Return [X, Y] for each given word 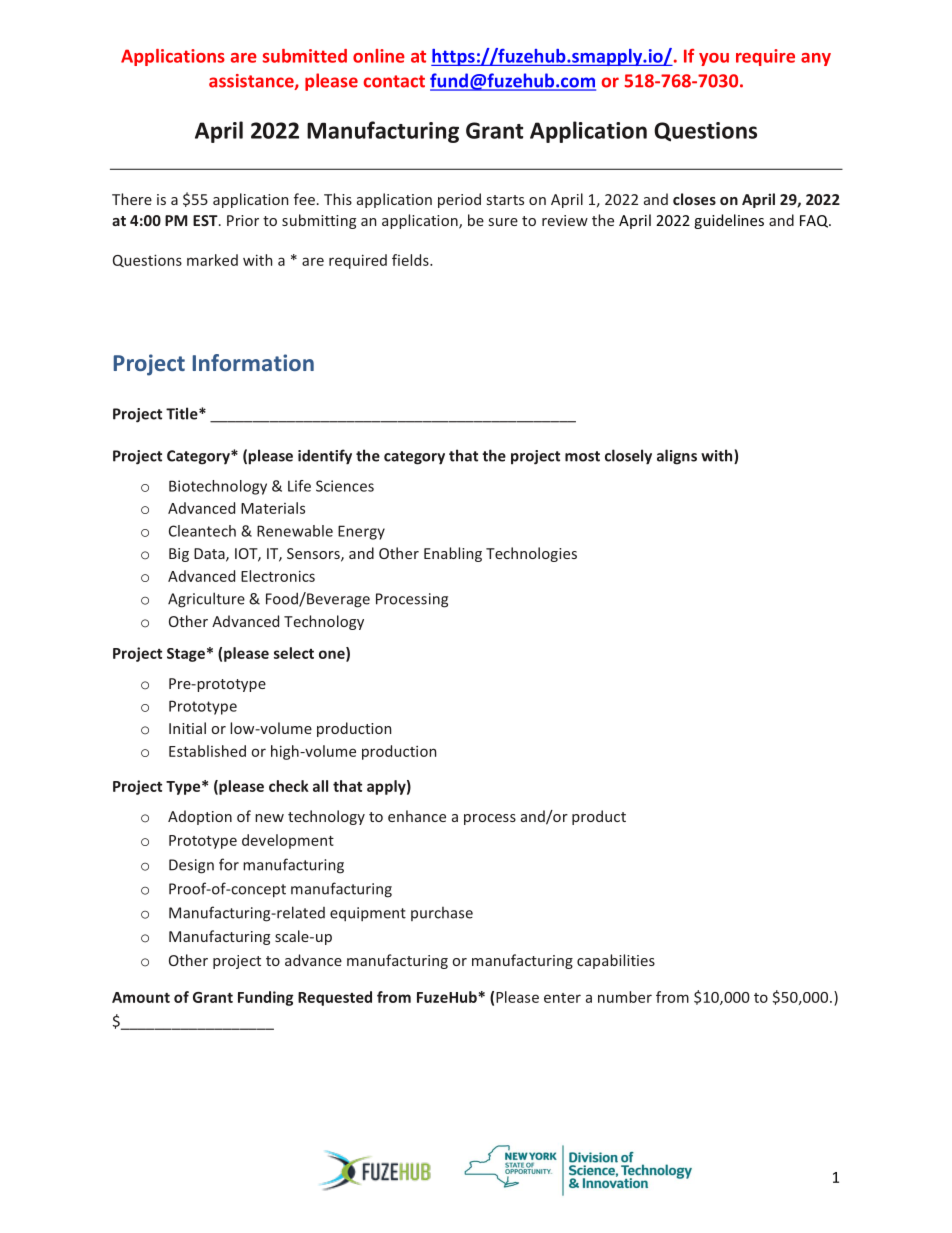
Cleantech [202, 531]
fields [411, 260]
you [714, 59]
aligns [677, 457]
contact [394, 81]
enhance [417, 816]
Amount [141, 997]
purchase [442, 914]
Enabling [453, 554]
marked [212, 260]
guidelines [729, 221]
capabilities [616, 961]
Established [207, 751]
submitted [305, 56]
